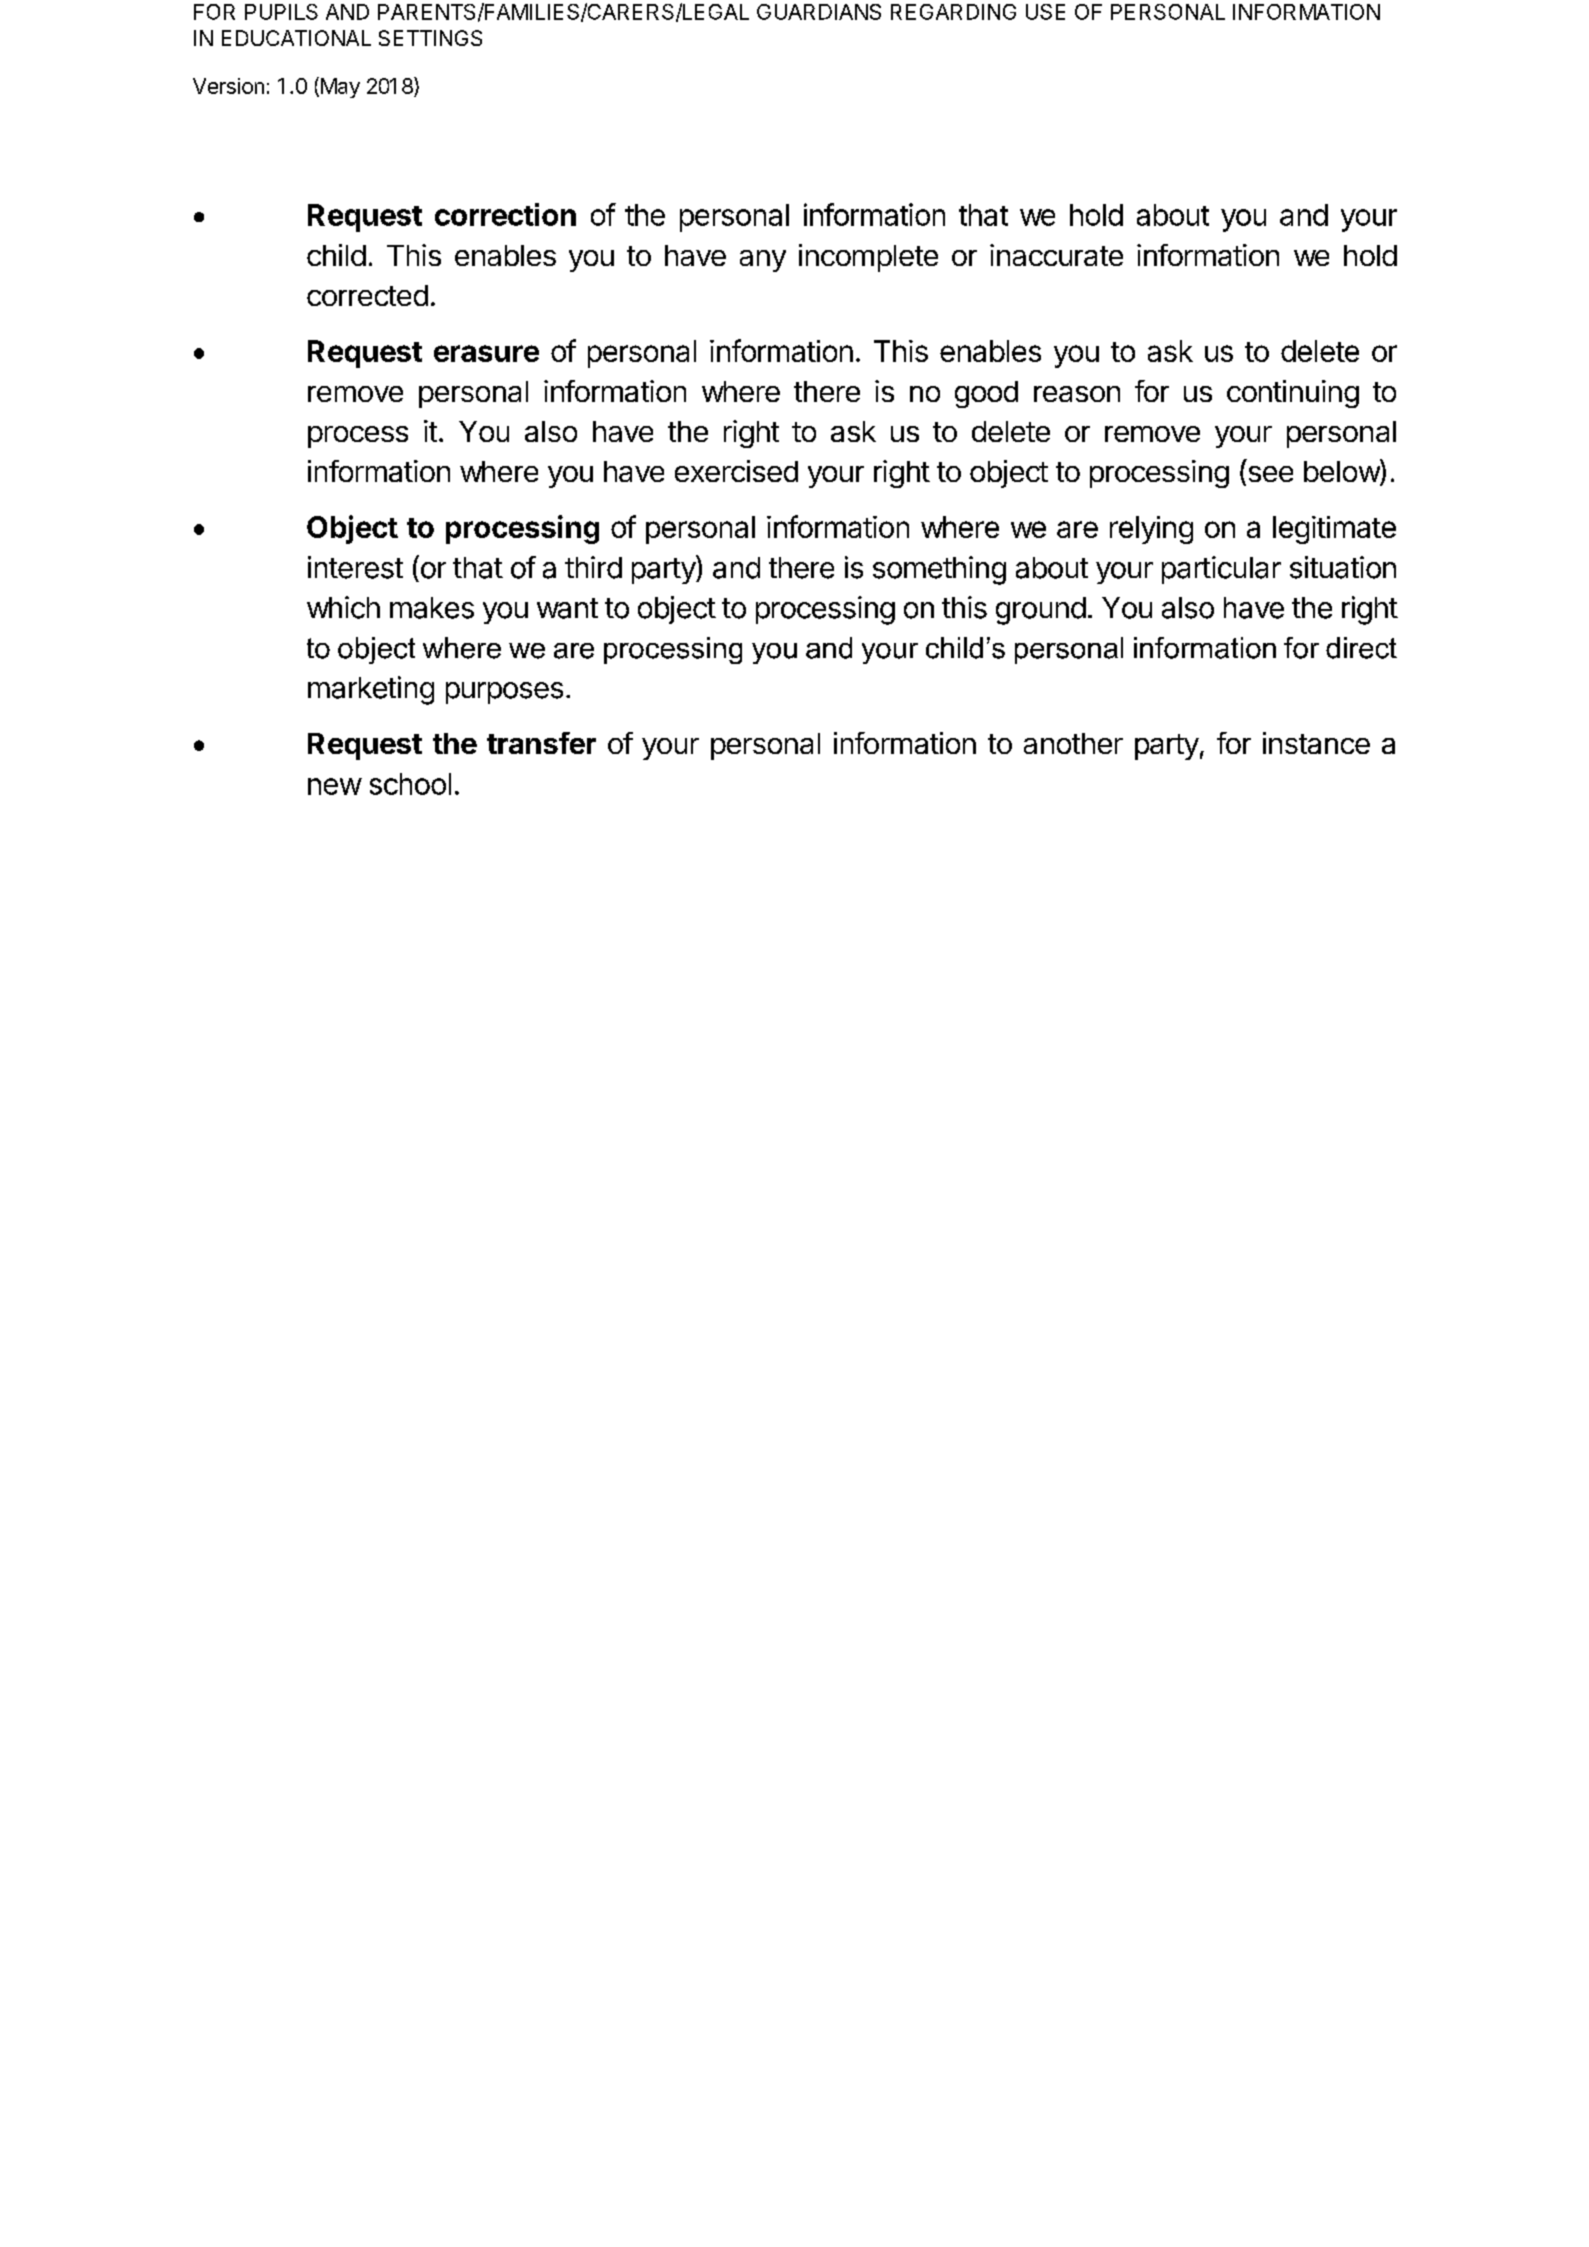 This screenshot has height=2247, width=1589. Describe the element at coordinates (367, 295) in the screenshot. I see `corrected` at that location.
